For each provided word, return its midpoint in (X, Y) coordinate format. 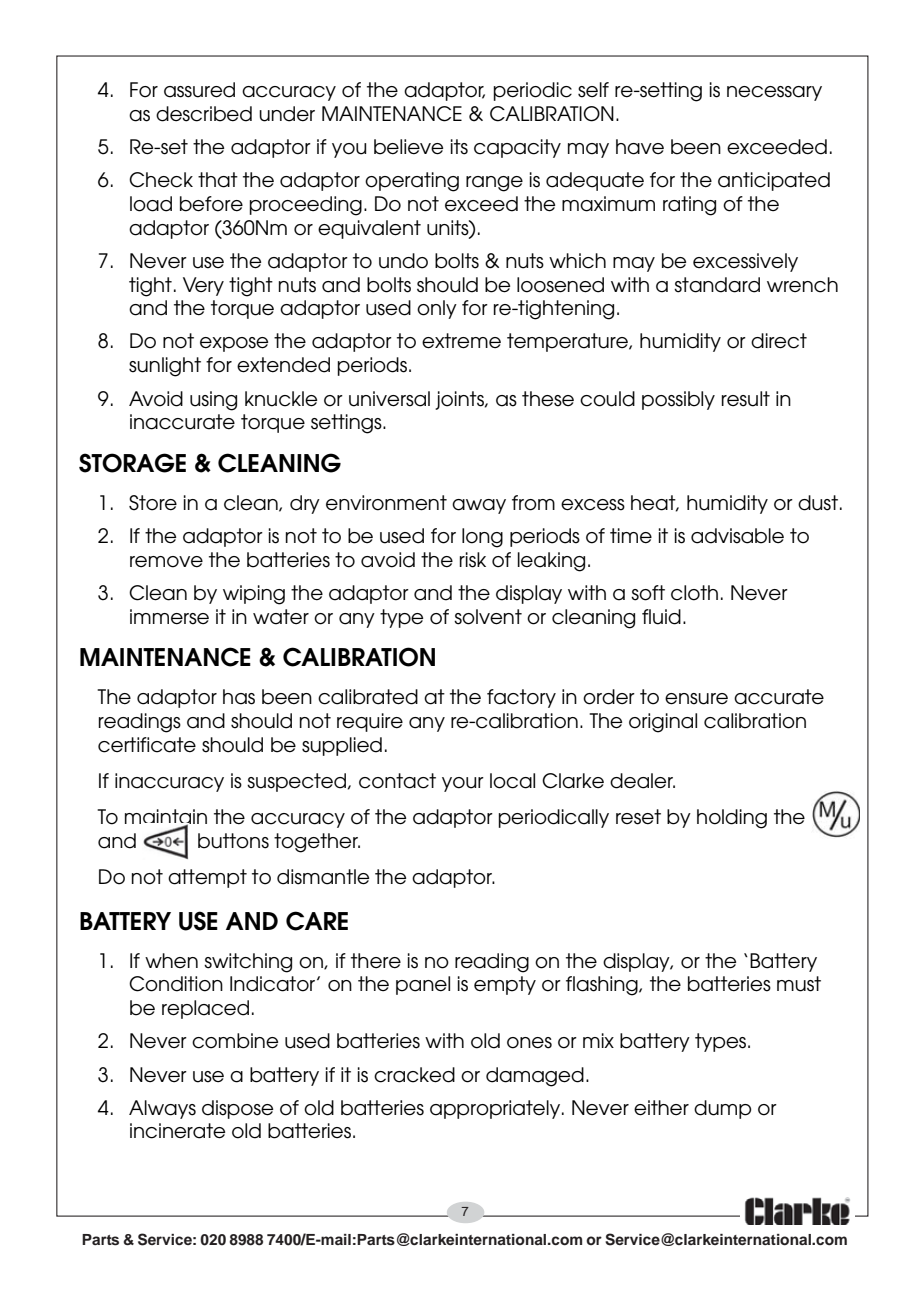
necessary (774, 93)
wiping (254, 595)
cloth (694, 593)
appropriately (496, 1109)
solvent (488, 617)
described (204, 114)
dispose (237, 1109)
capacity (517, 148)
